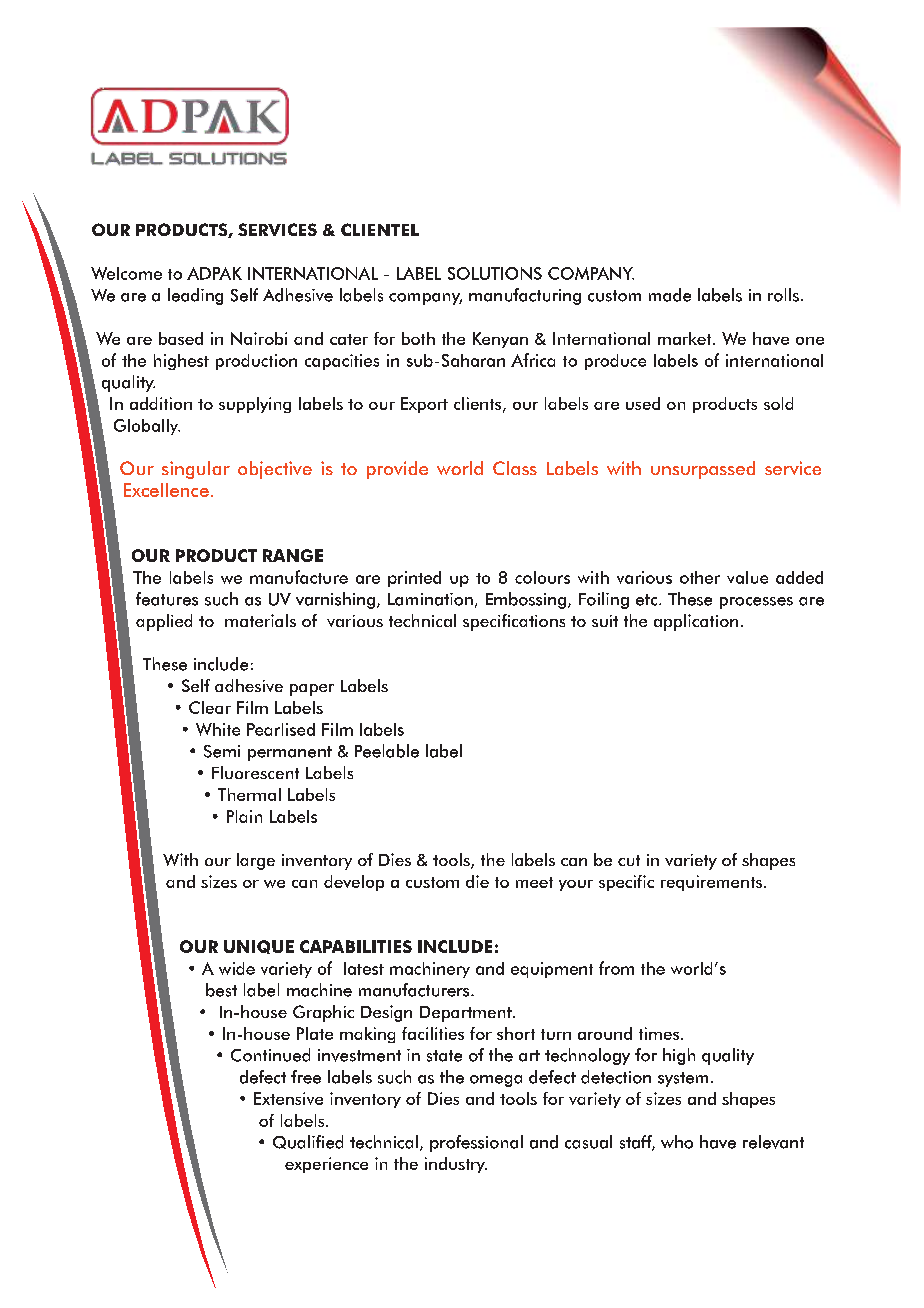 This page has height=1308, width=924. What do you see at coordinates (195, 296) in the page?
I see `leading` at bounding box center [195, 296].
